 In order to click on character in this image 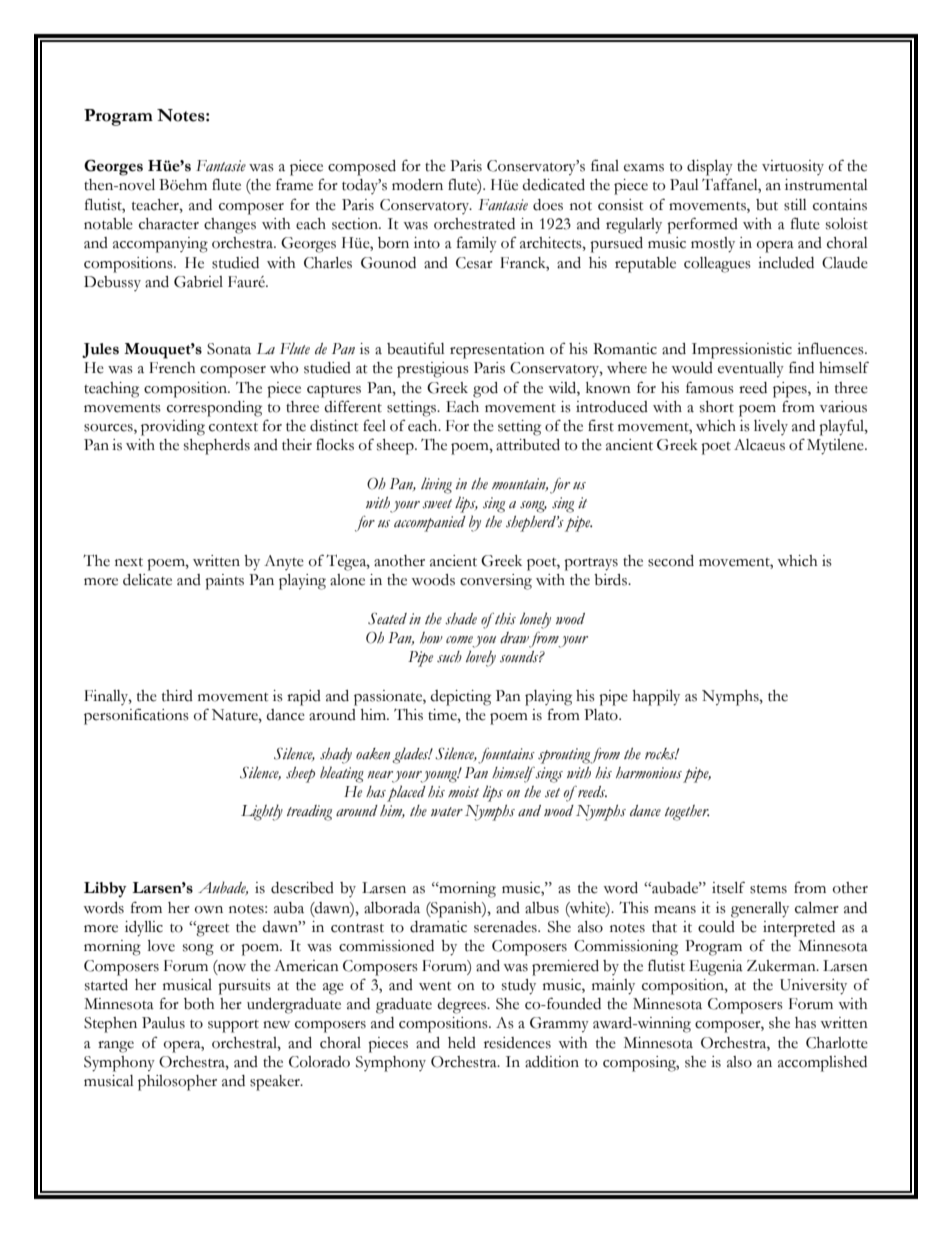, I will do `click(169, 224)`.
